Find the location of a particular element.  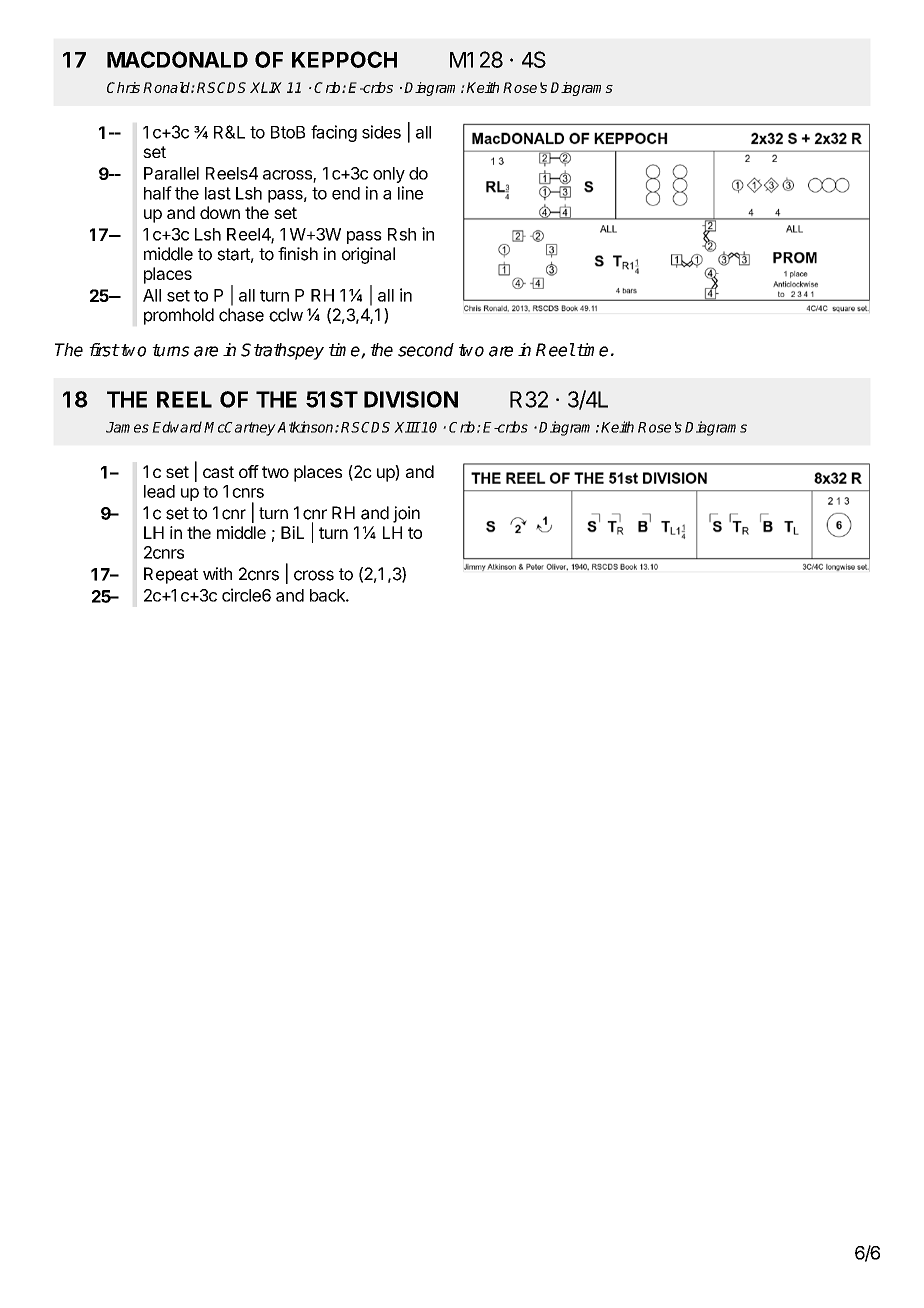

Repeat is located at coordinates (171, 575).
